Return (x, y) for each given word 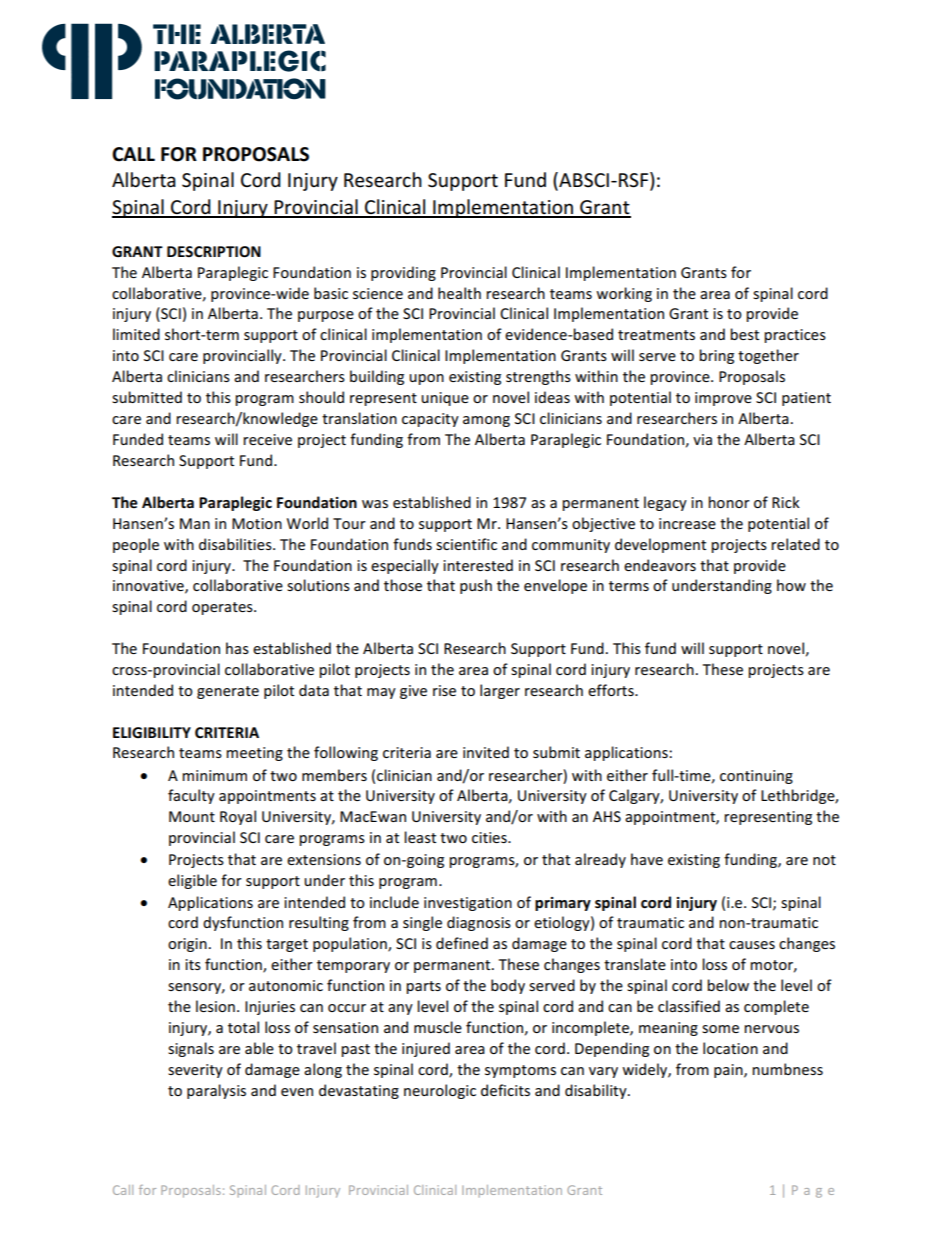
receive (267, 439)
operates (223, 608)
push (476, 586)
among (486, 421)
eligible (192, 881)
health (459, 293)
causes (752, 945)
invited (486, 752)
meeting (254, 754)
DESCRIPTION (214, 251)
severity (195, 1071)
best (744, 334)
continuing (756, 777)
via (702, 439)
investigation (468, 904)
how (791, 585)
